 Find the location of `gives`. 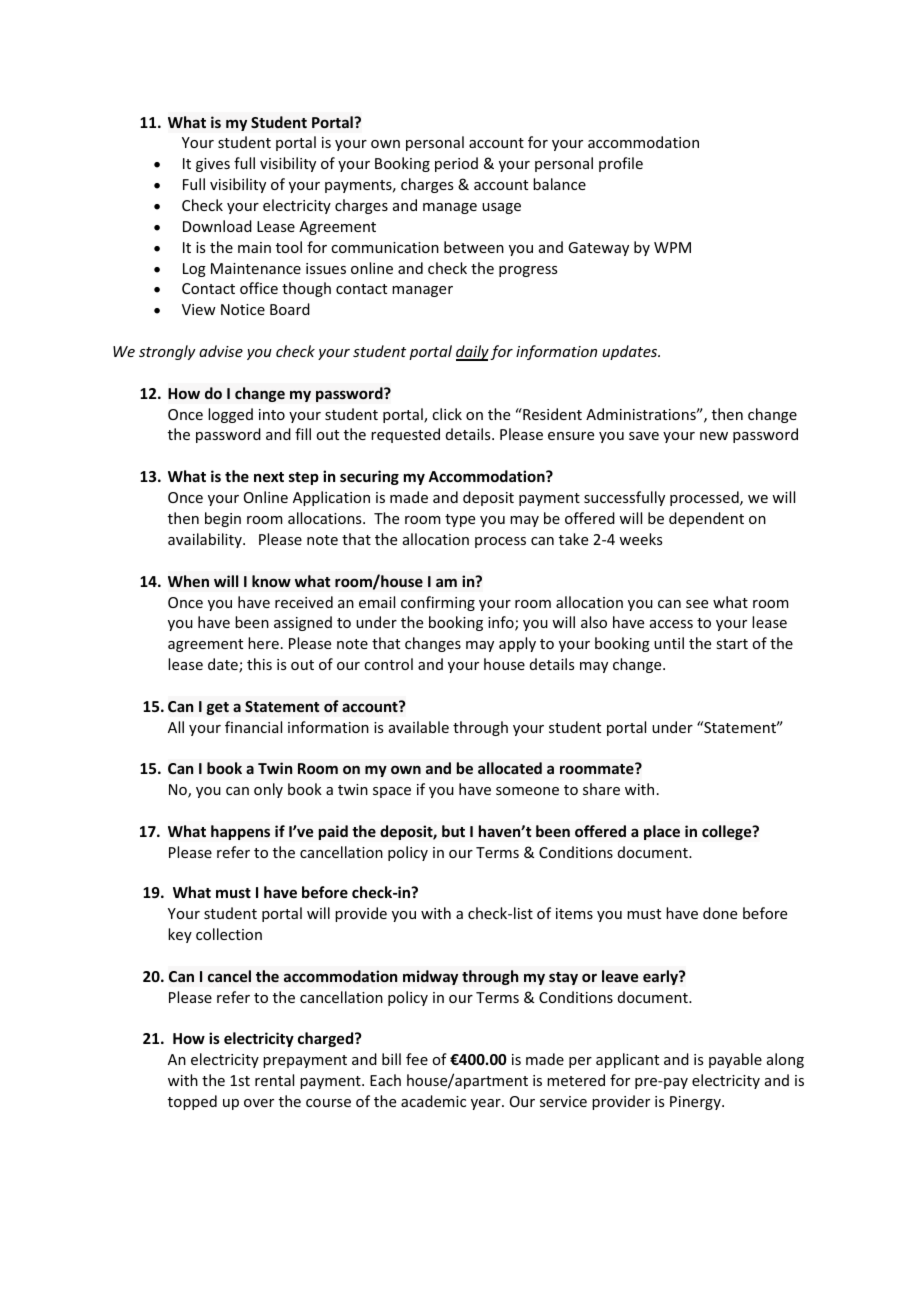

gives is located at coordinates (213, 165).
